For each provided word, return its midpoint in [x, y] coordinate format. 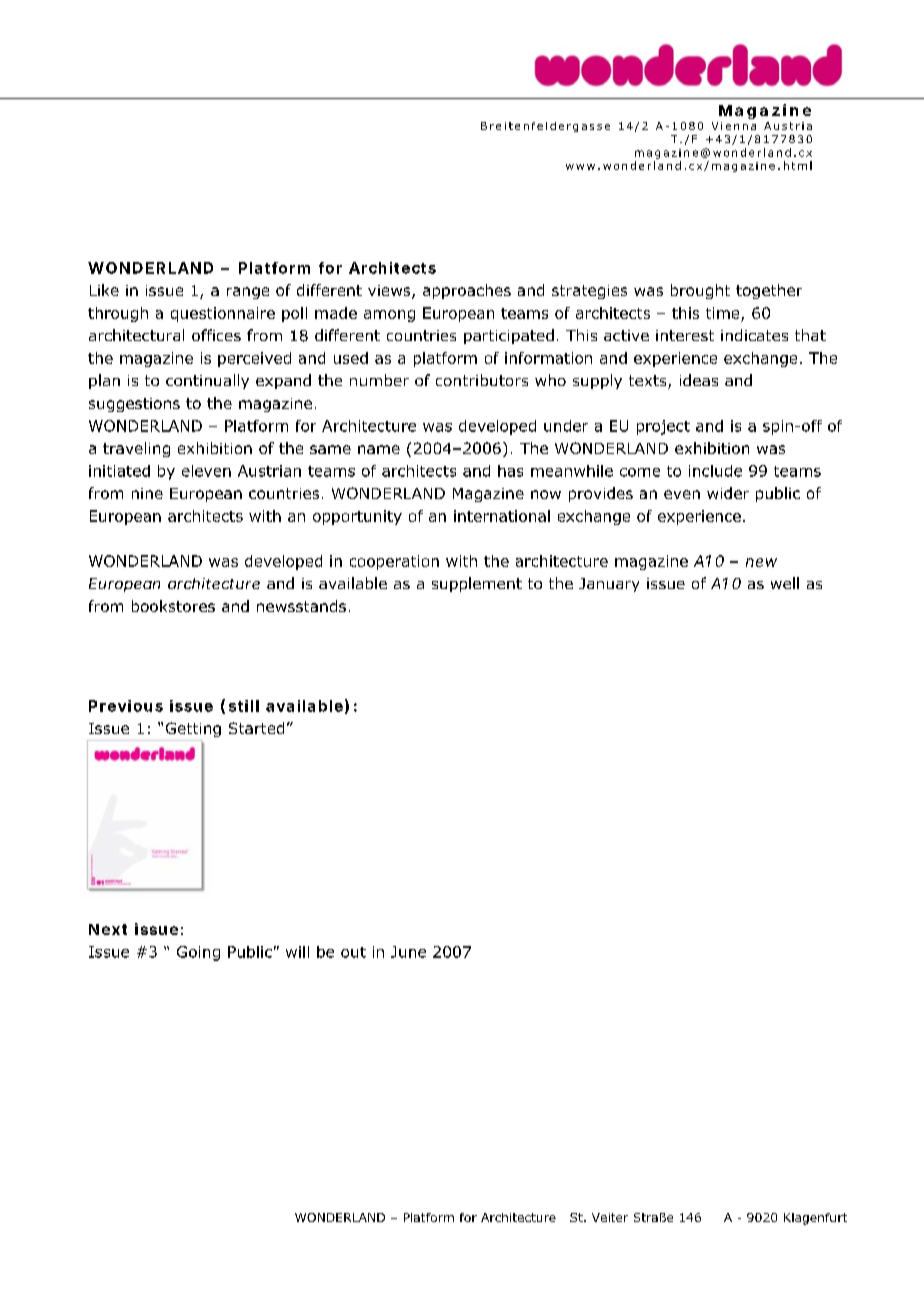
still [244, 706]
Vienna [734, 126]
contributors [482, 380]
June [408, 952]
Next [108, 929]
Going [198, 953]
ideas [699, 380]
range [248, 293]
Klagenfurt [815, 1219]
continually [207, 381]
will [297, 952]
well [785, 583]
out [353, 952]
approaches [467, 291]
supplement [477, 584]
